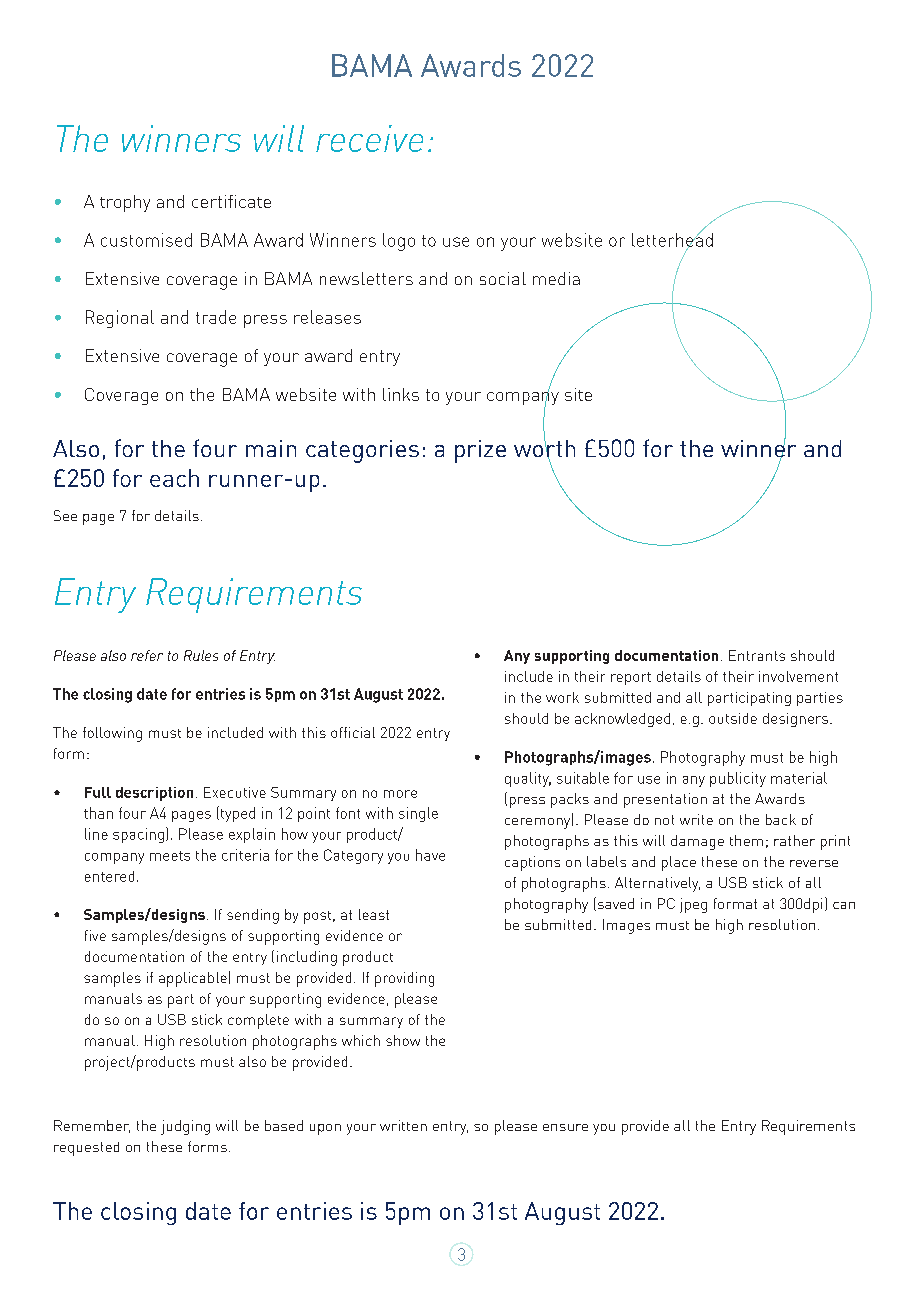  I want to click on worth, so click(544, 448).
